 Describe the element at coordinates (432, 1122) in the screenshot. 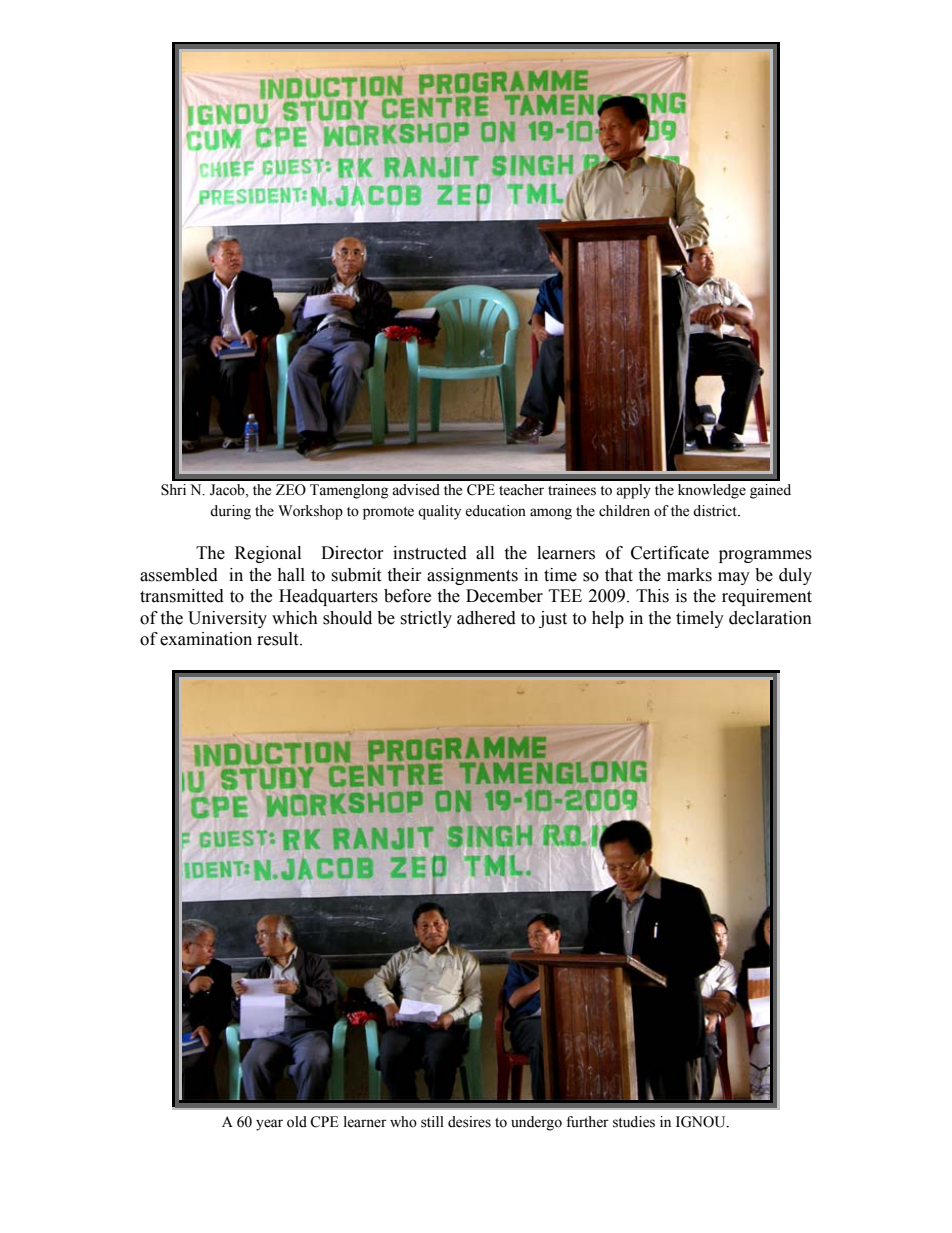

I see `still` at that location.
